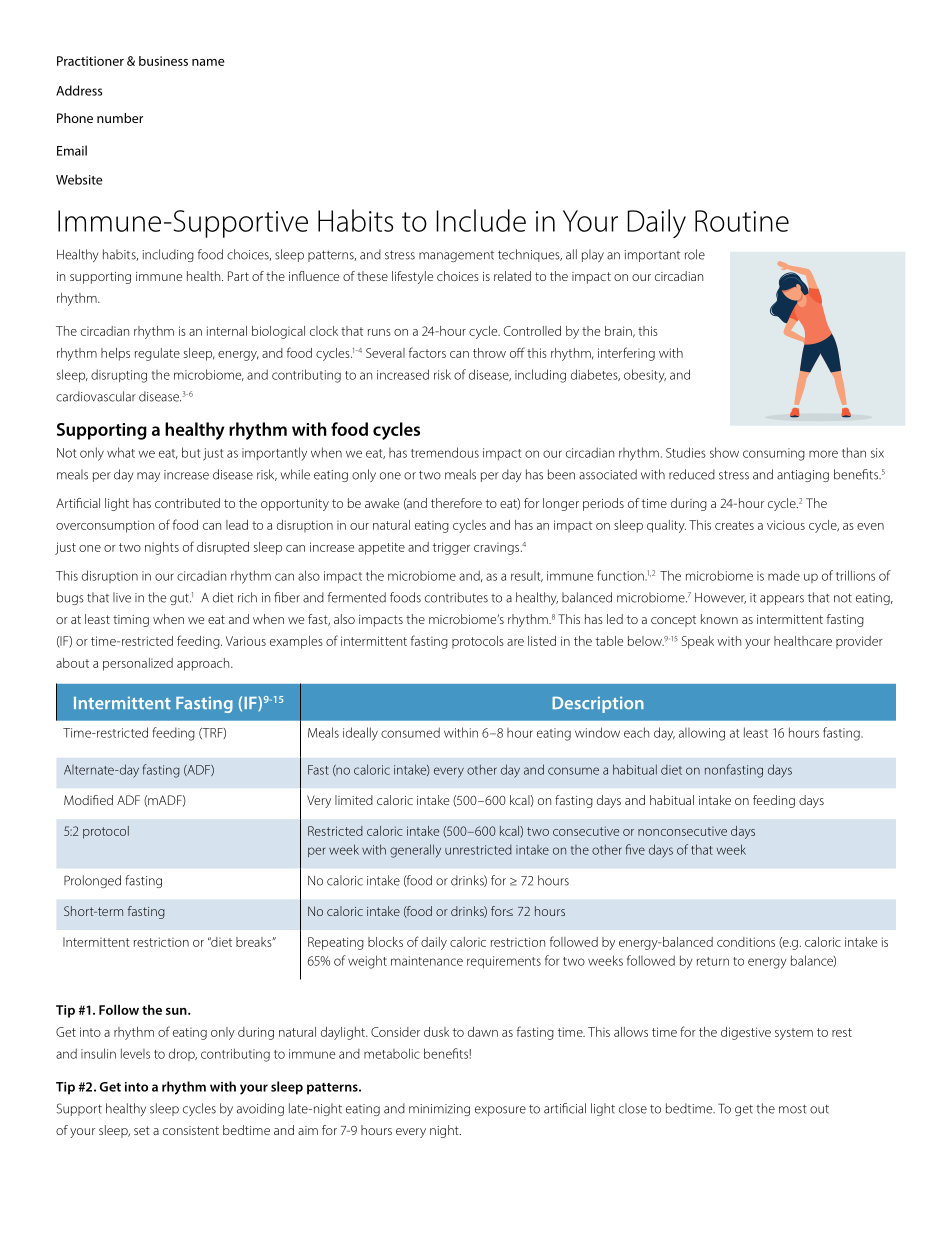 This page has height=1233, width=952. Describe the element at coordinates (645, 376) in the page. I see `obesity` at that location.
